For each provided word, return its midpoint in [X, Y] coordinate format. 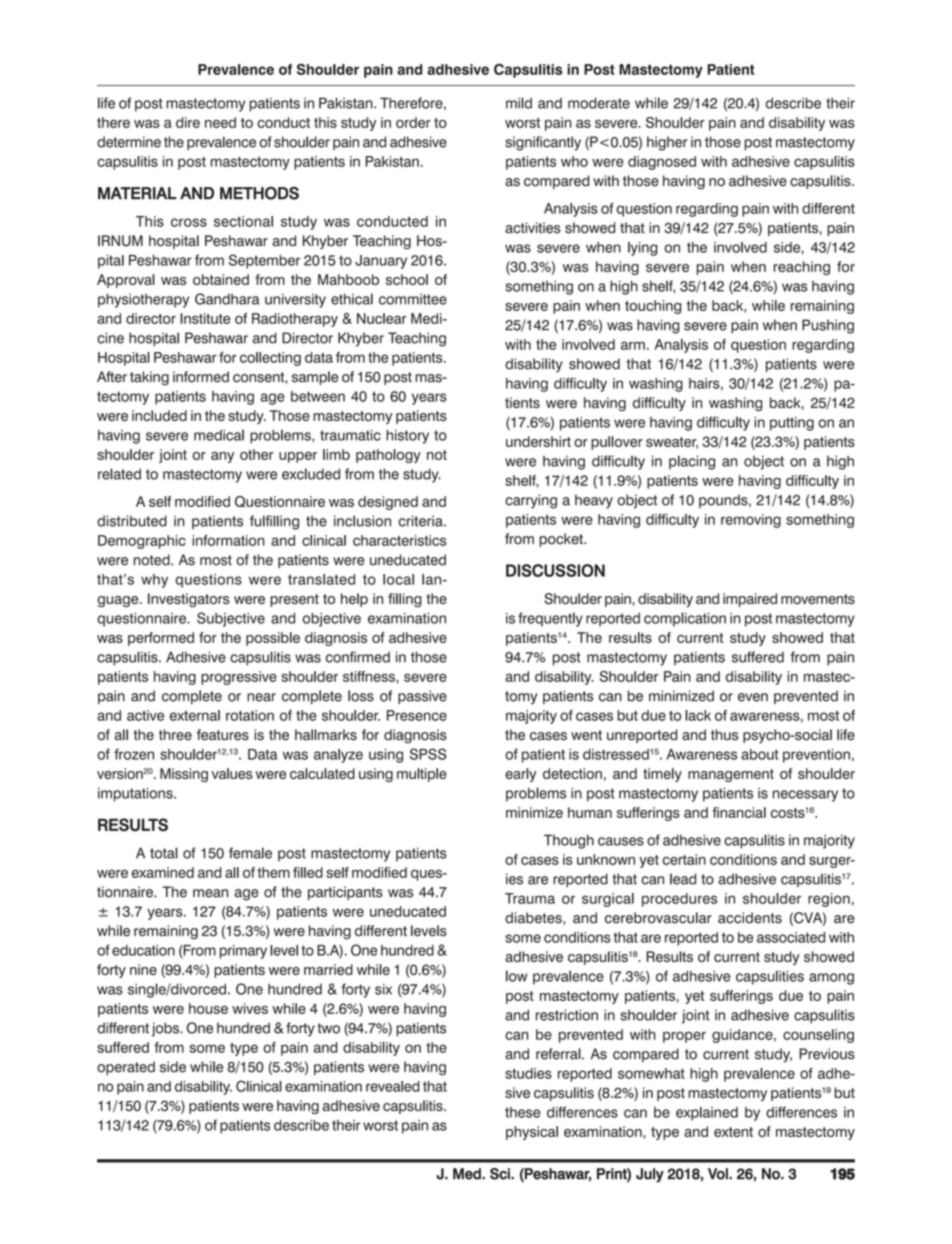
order [413, 122]
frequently [550, 619]
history [407, 437]
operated [126, 1068]
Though [569, 841]
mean [210, 893]
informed [201, 377]
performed [161, 639]
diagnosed [662, 163]
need [220, 122]
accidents [750, 918]
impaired [750, 600]
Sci [501, 1174]
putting [792, 424]
